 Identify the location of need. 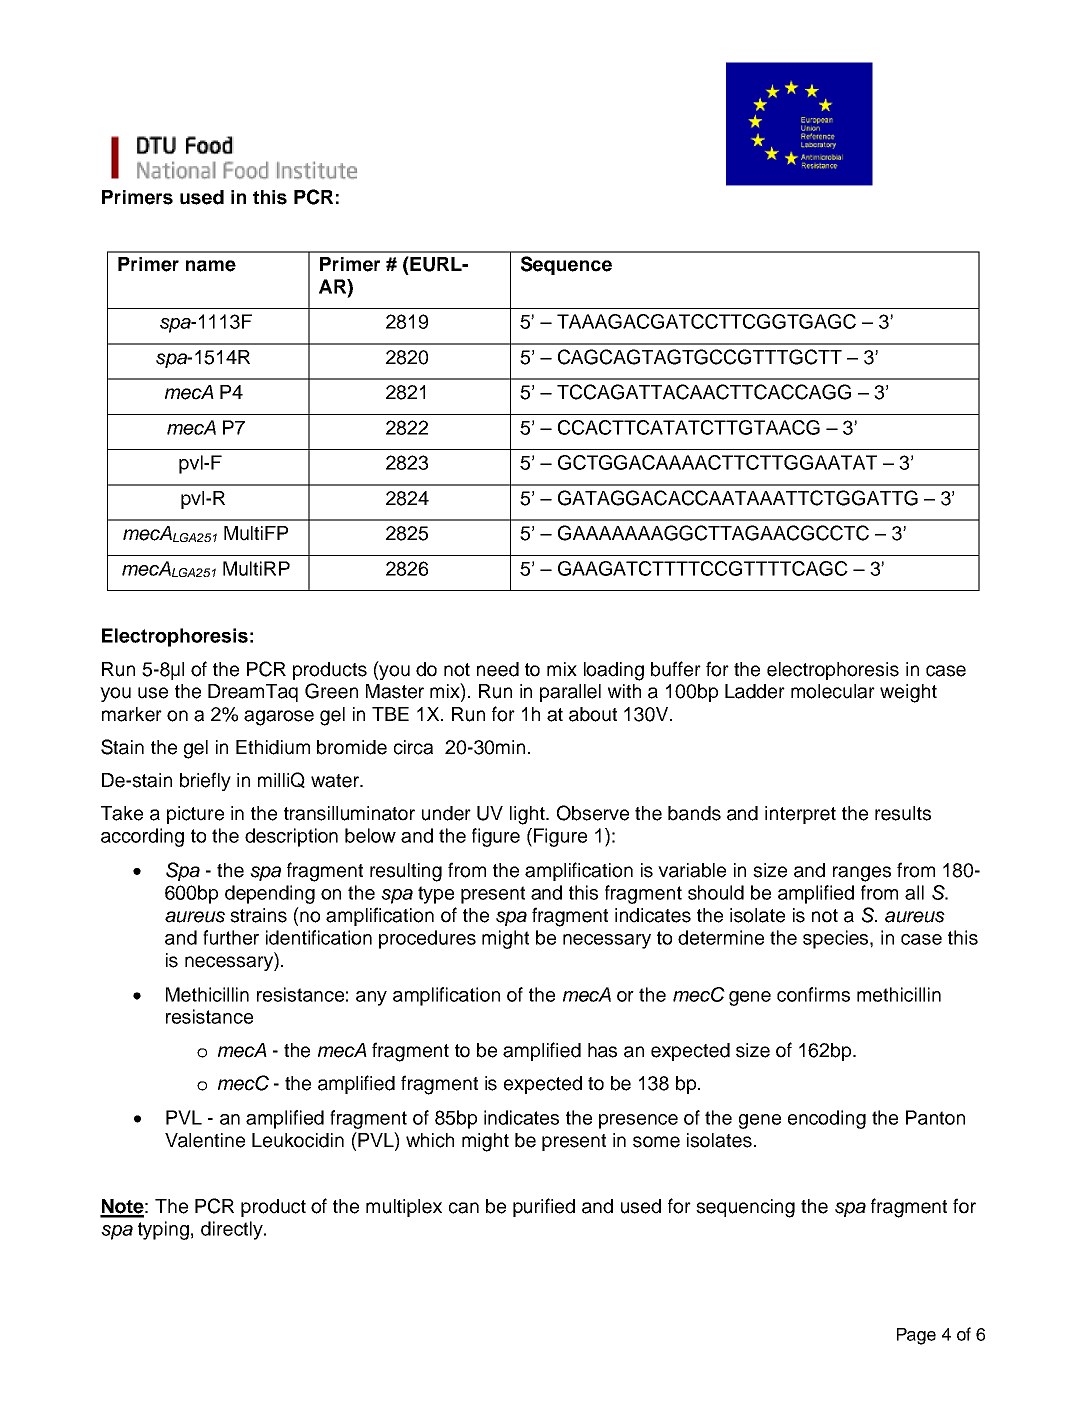
(498, 669).
